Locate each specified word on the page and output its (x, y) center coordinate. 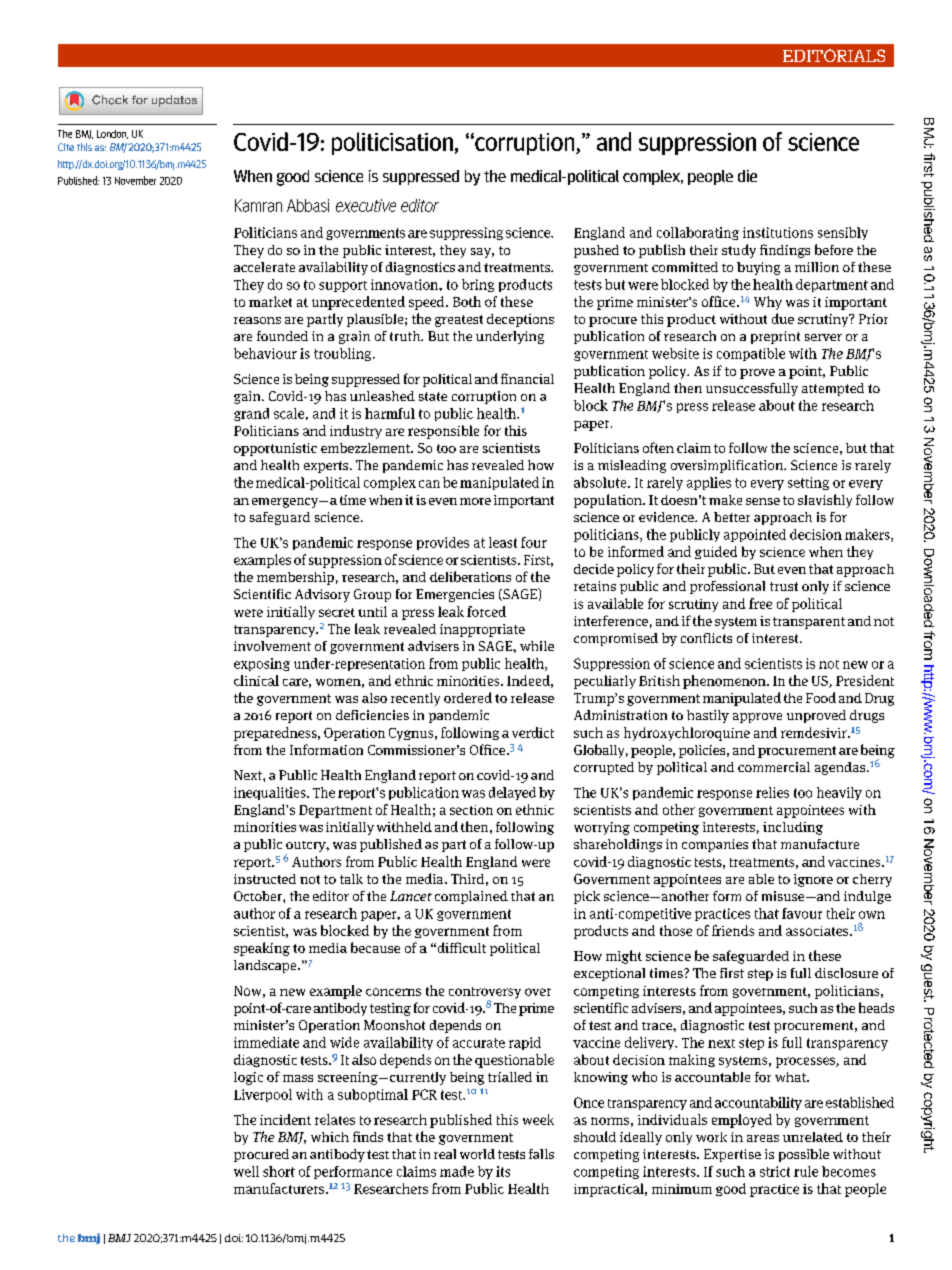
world (477, 1154)
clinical (256, 680)
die (747, 176)
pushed (596, 251)
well (246, 1171)
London (112, 134)
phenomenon (725, 682)
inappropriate (482, 630)
